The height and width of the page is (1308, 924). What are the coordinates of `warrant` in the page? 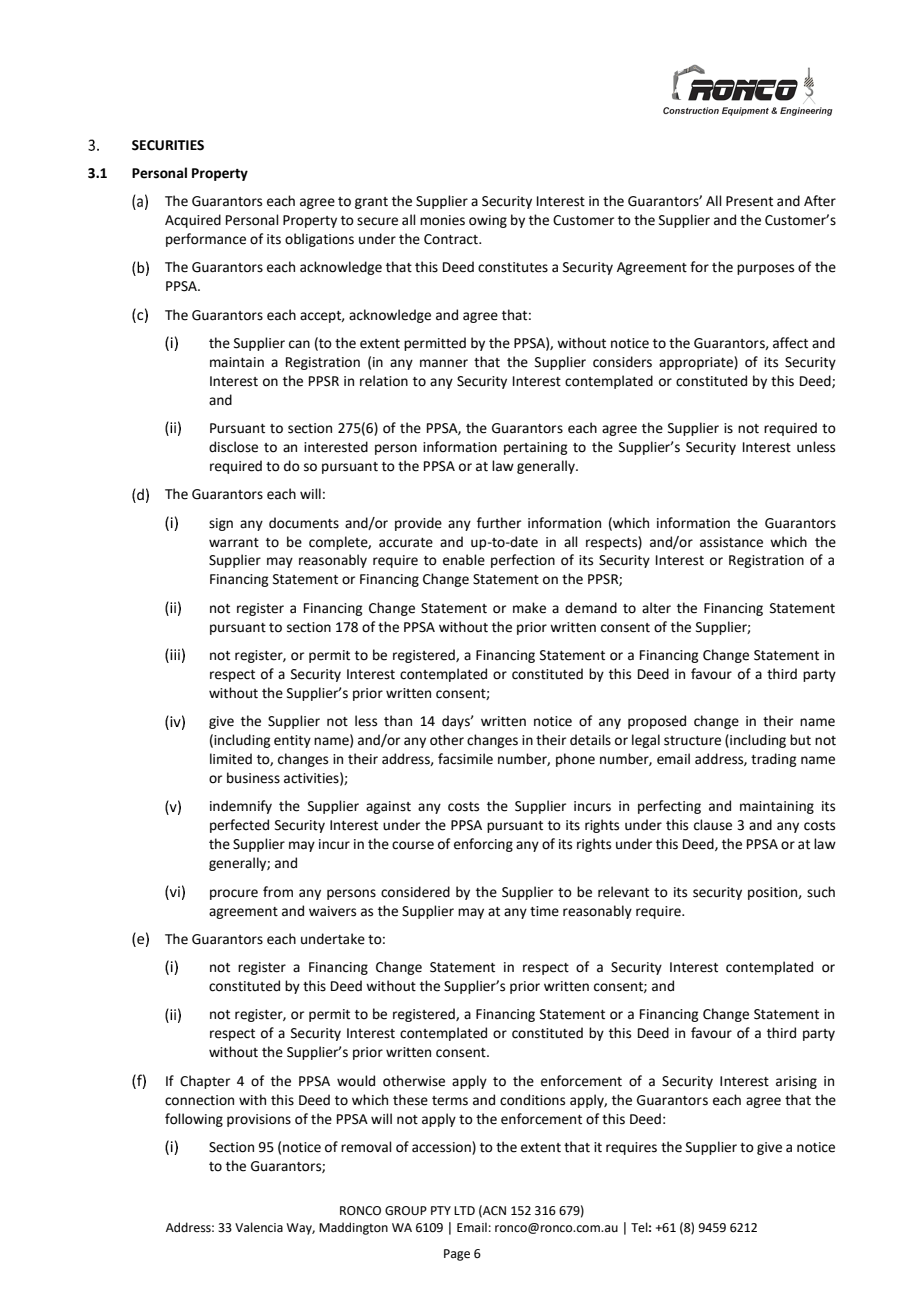 It's located at (234, 543).
